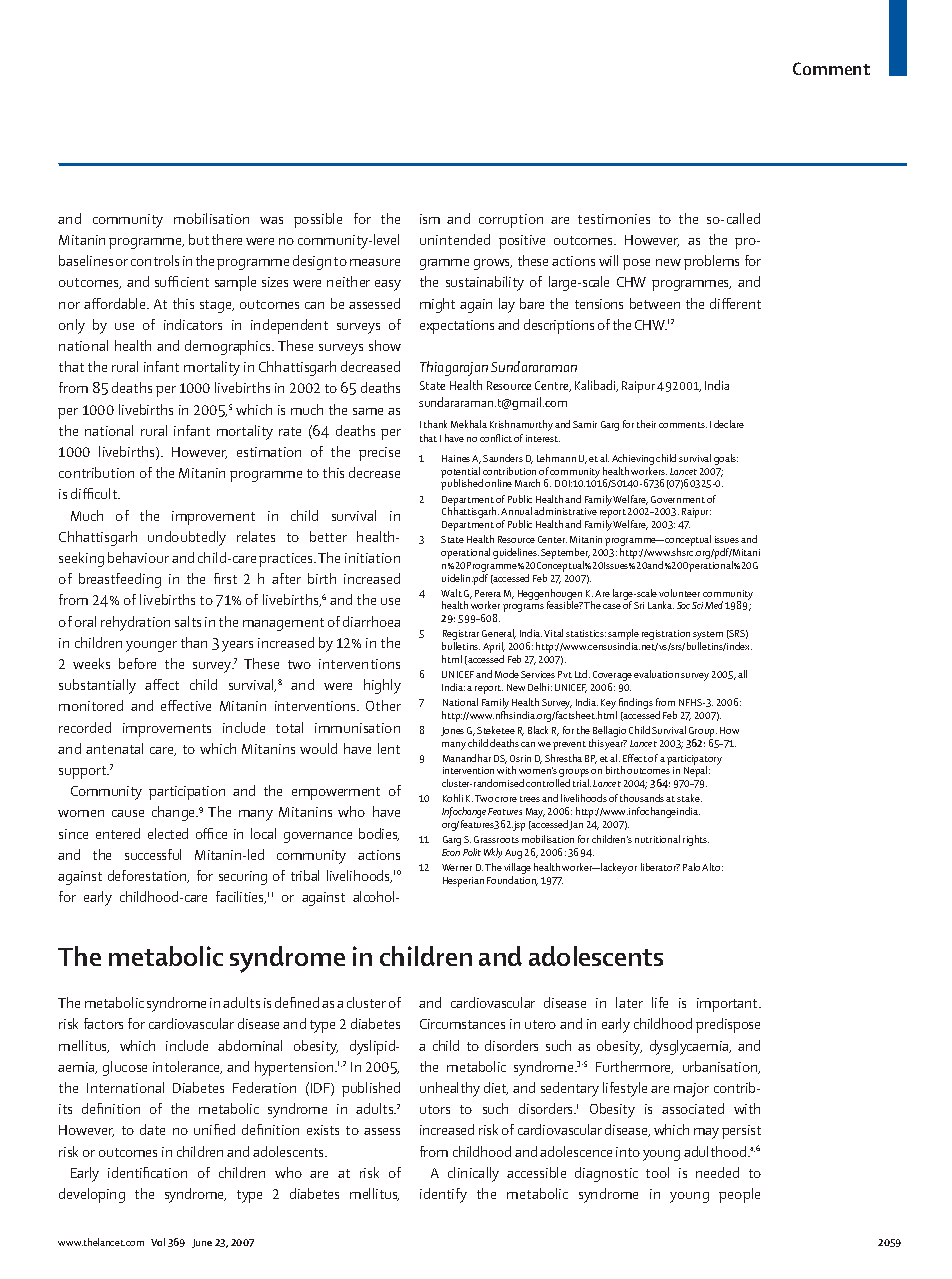 The width and height of the screenshot is (952, 1279). I want to click on identify, so click(443, 1195).
